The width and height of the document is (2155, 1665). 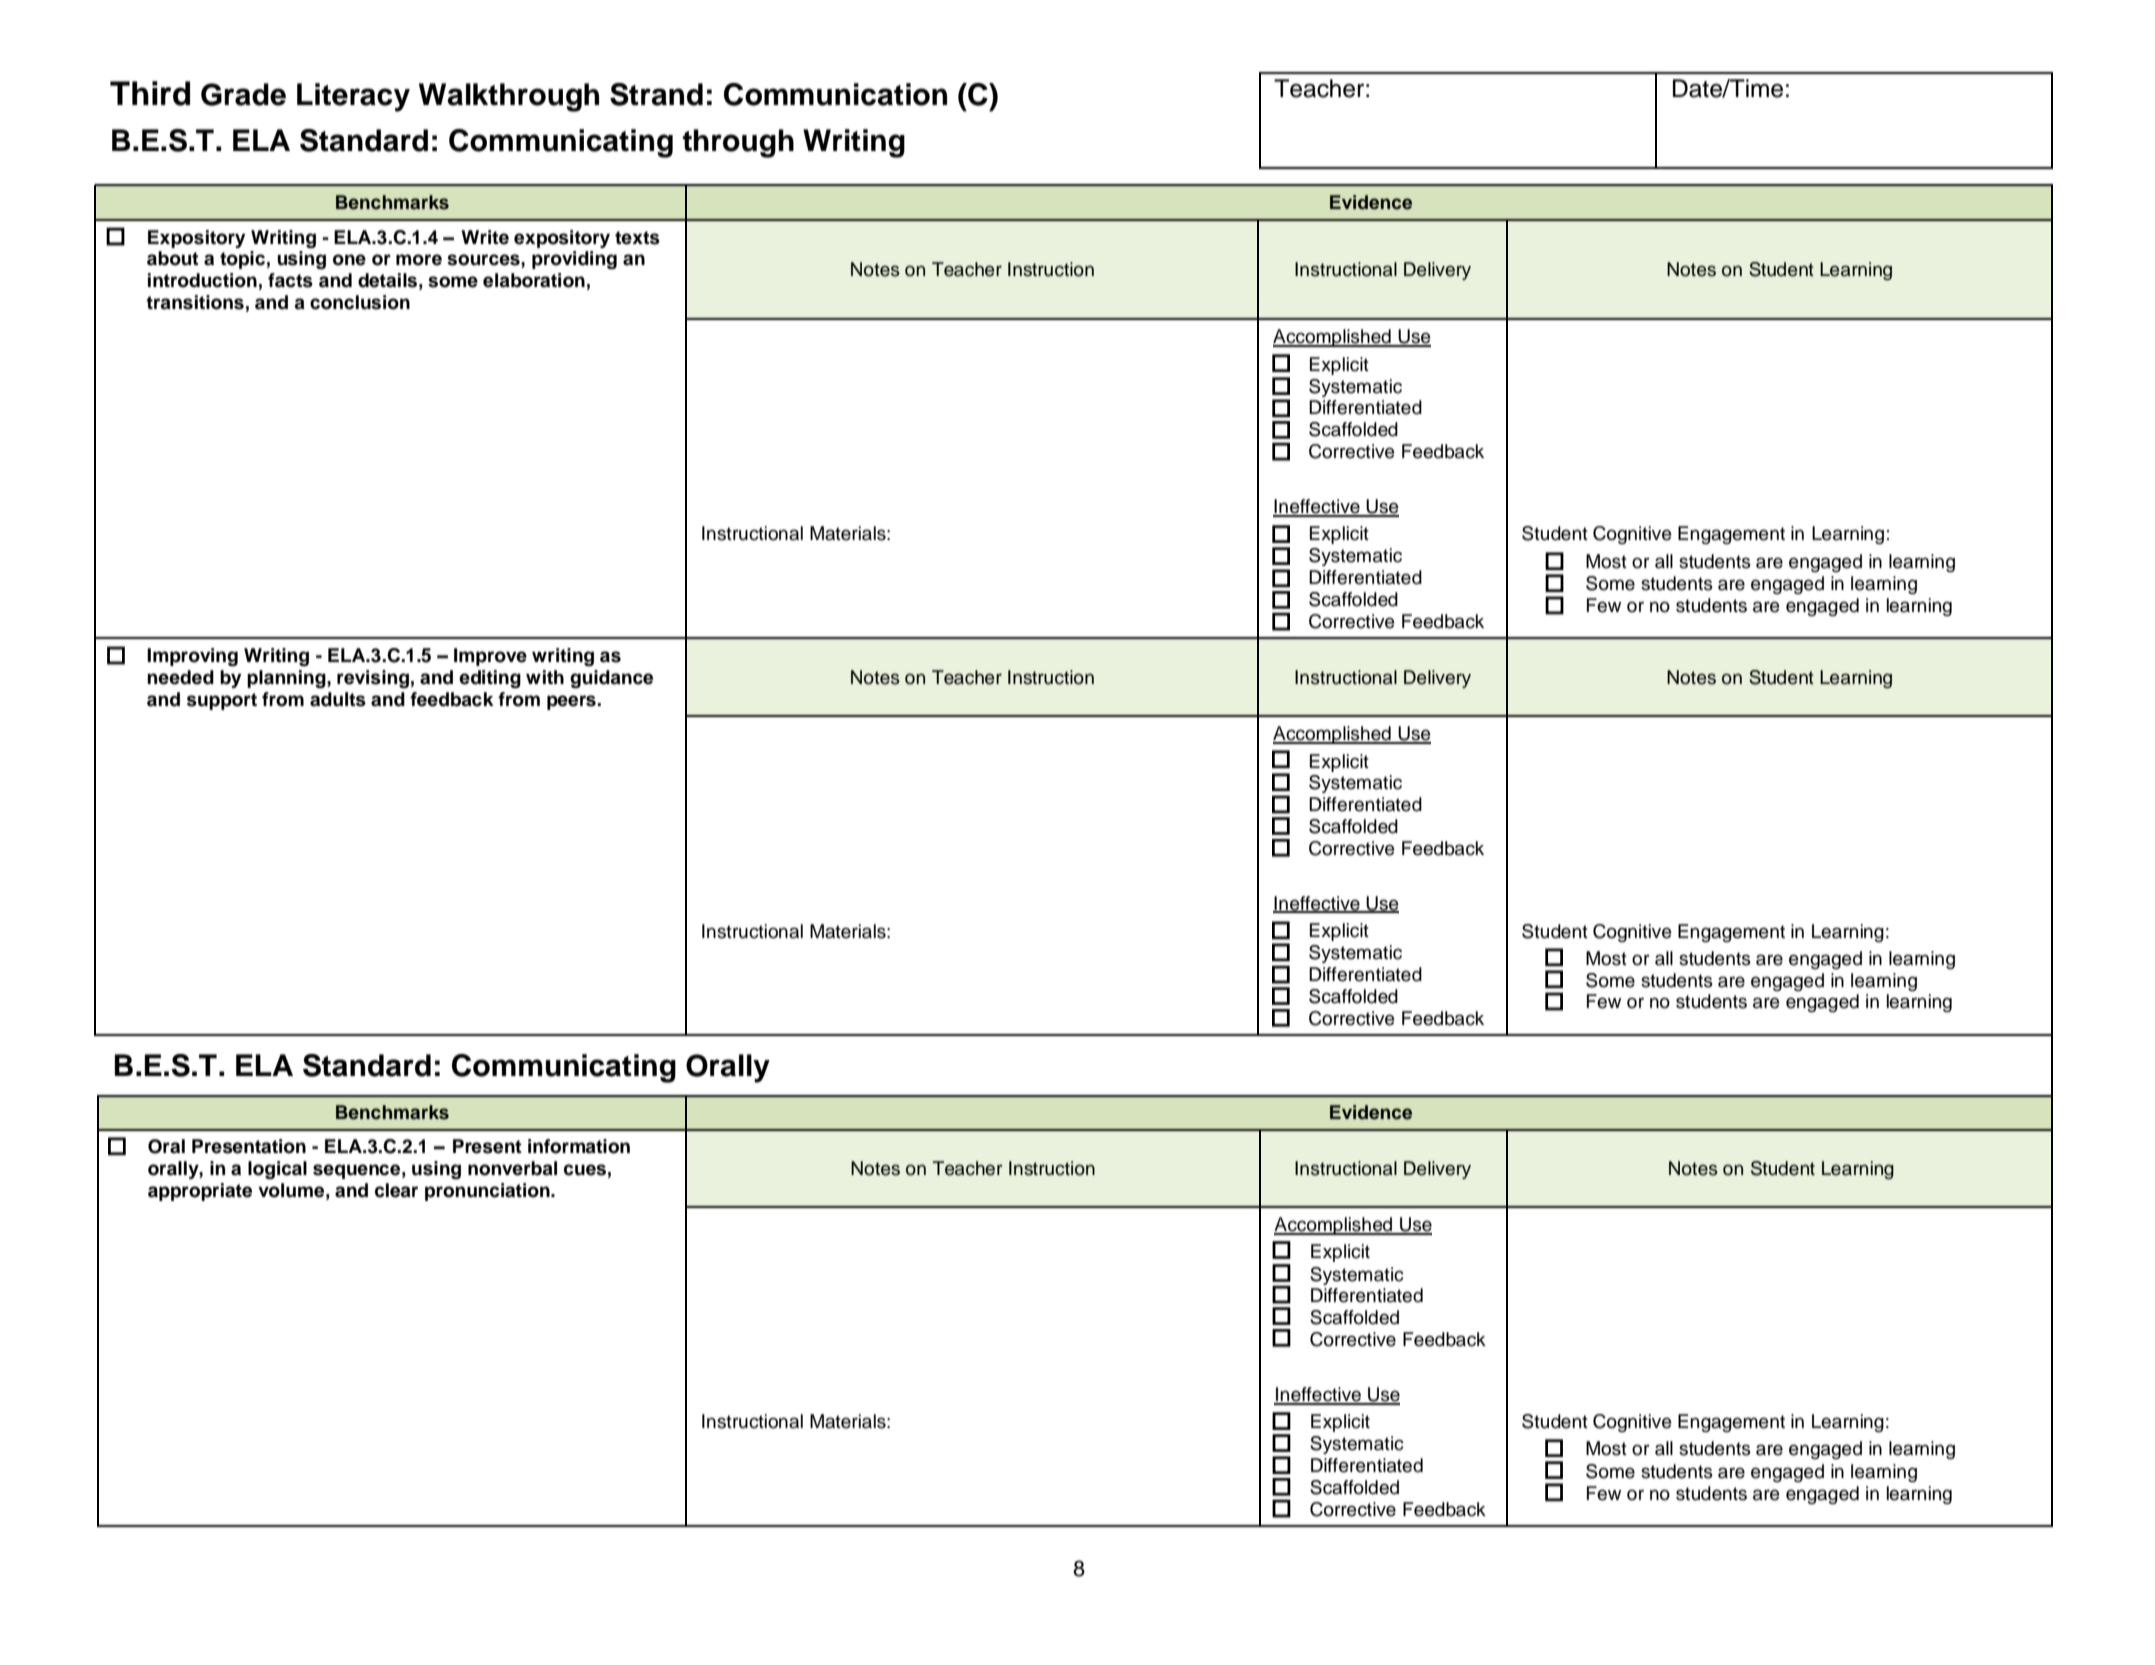 What do you see at coordinates (572, 702) in the document?
I see `peers` at bounding box center [572, 702].
